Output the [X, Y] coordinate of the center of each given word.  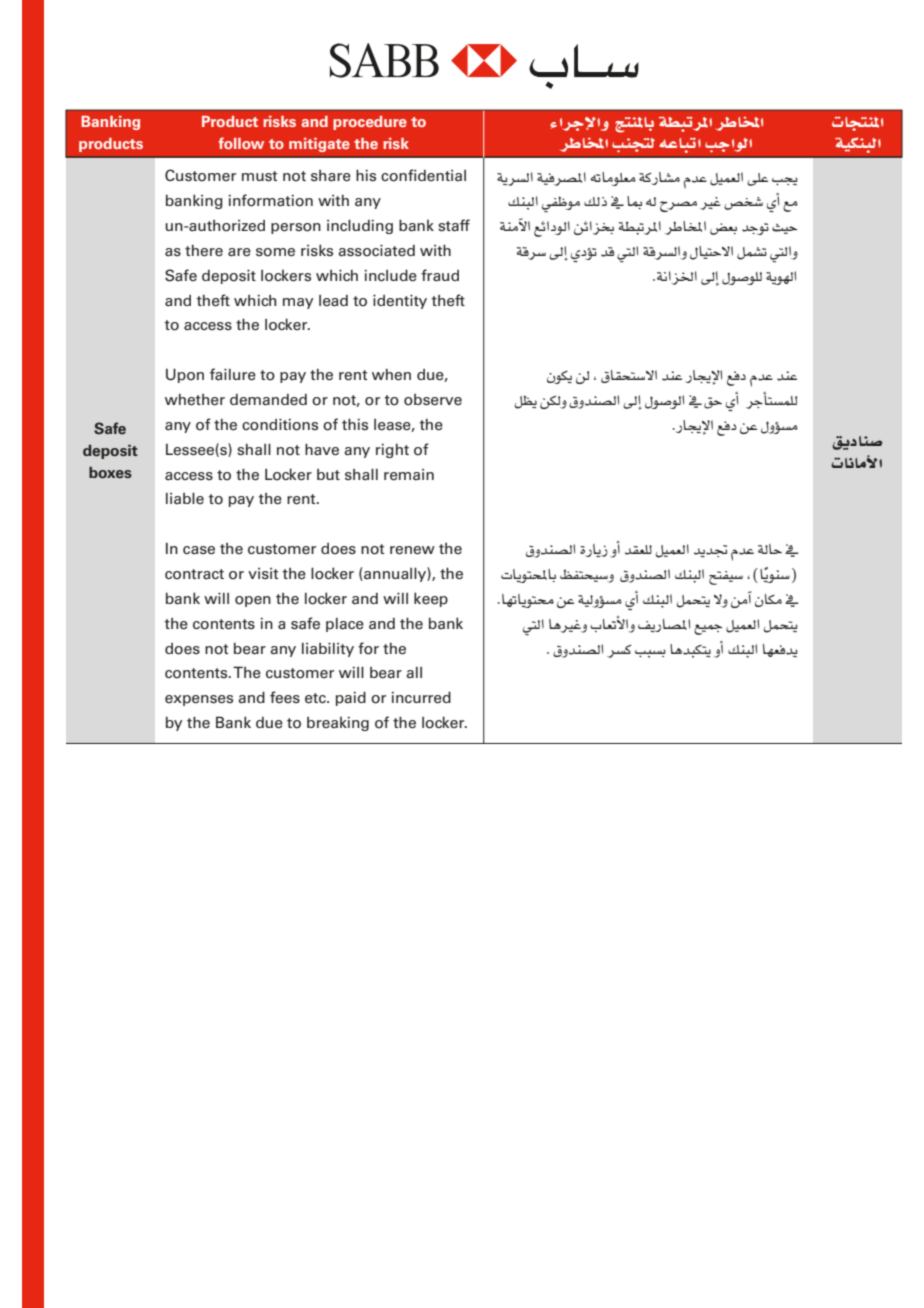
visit [263, 573]
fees [285, 697]
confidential [423, 175]
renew [412, 550]
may [298, 303]
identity [400, 302]
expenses [199, 700]
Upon [185, 375]
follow [241, 143]
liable [185, 498]
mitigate [319, 145]
